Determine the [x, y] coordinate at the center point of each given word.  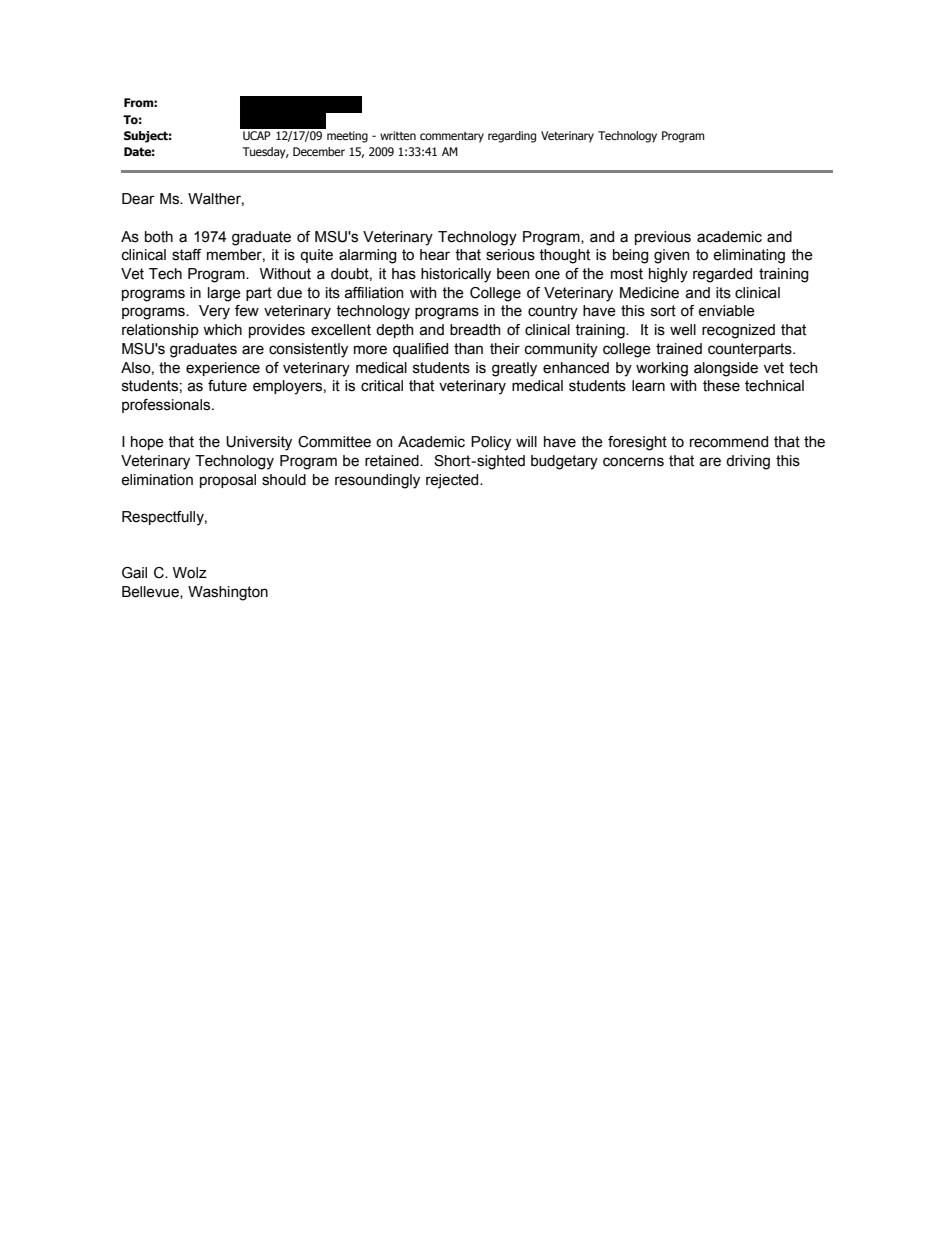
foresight [637, 443]
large [224, 294]
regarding [512, 137]
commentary [452, 137]
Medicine [649, 293]
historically [456, 275]
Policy [491, 443]
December [319, 151]
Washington [228, 593]
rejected [453, 481]
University [259, 443]
